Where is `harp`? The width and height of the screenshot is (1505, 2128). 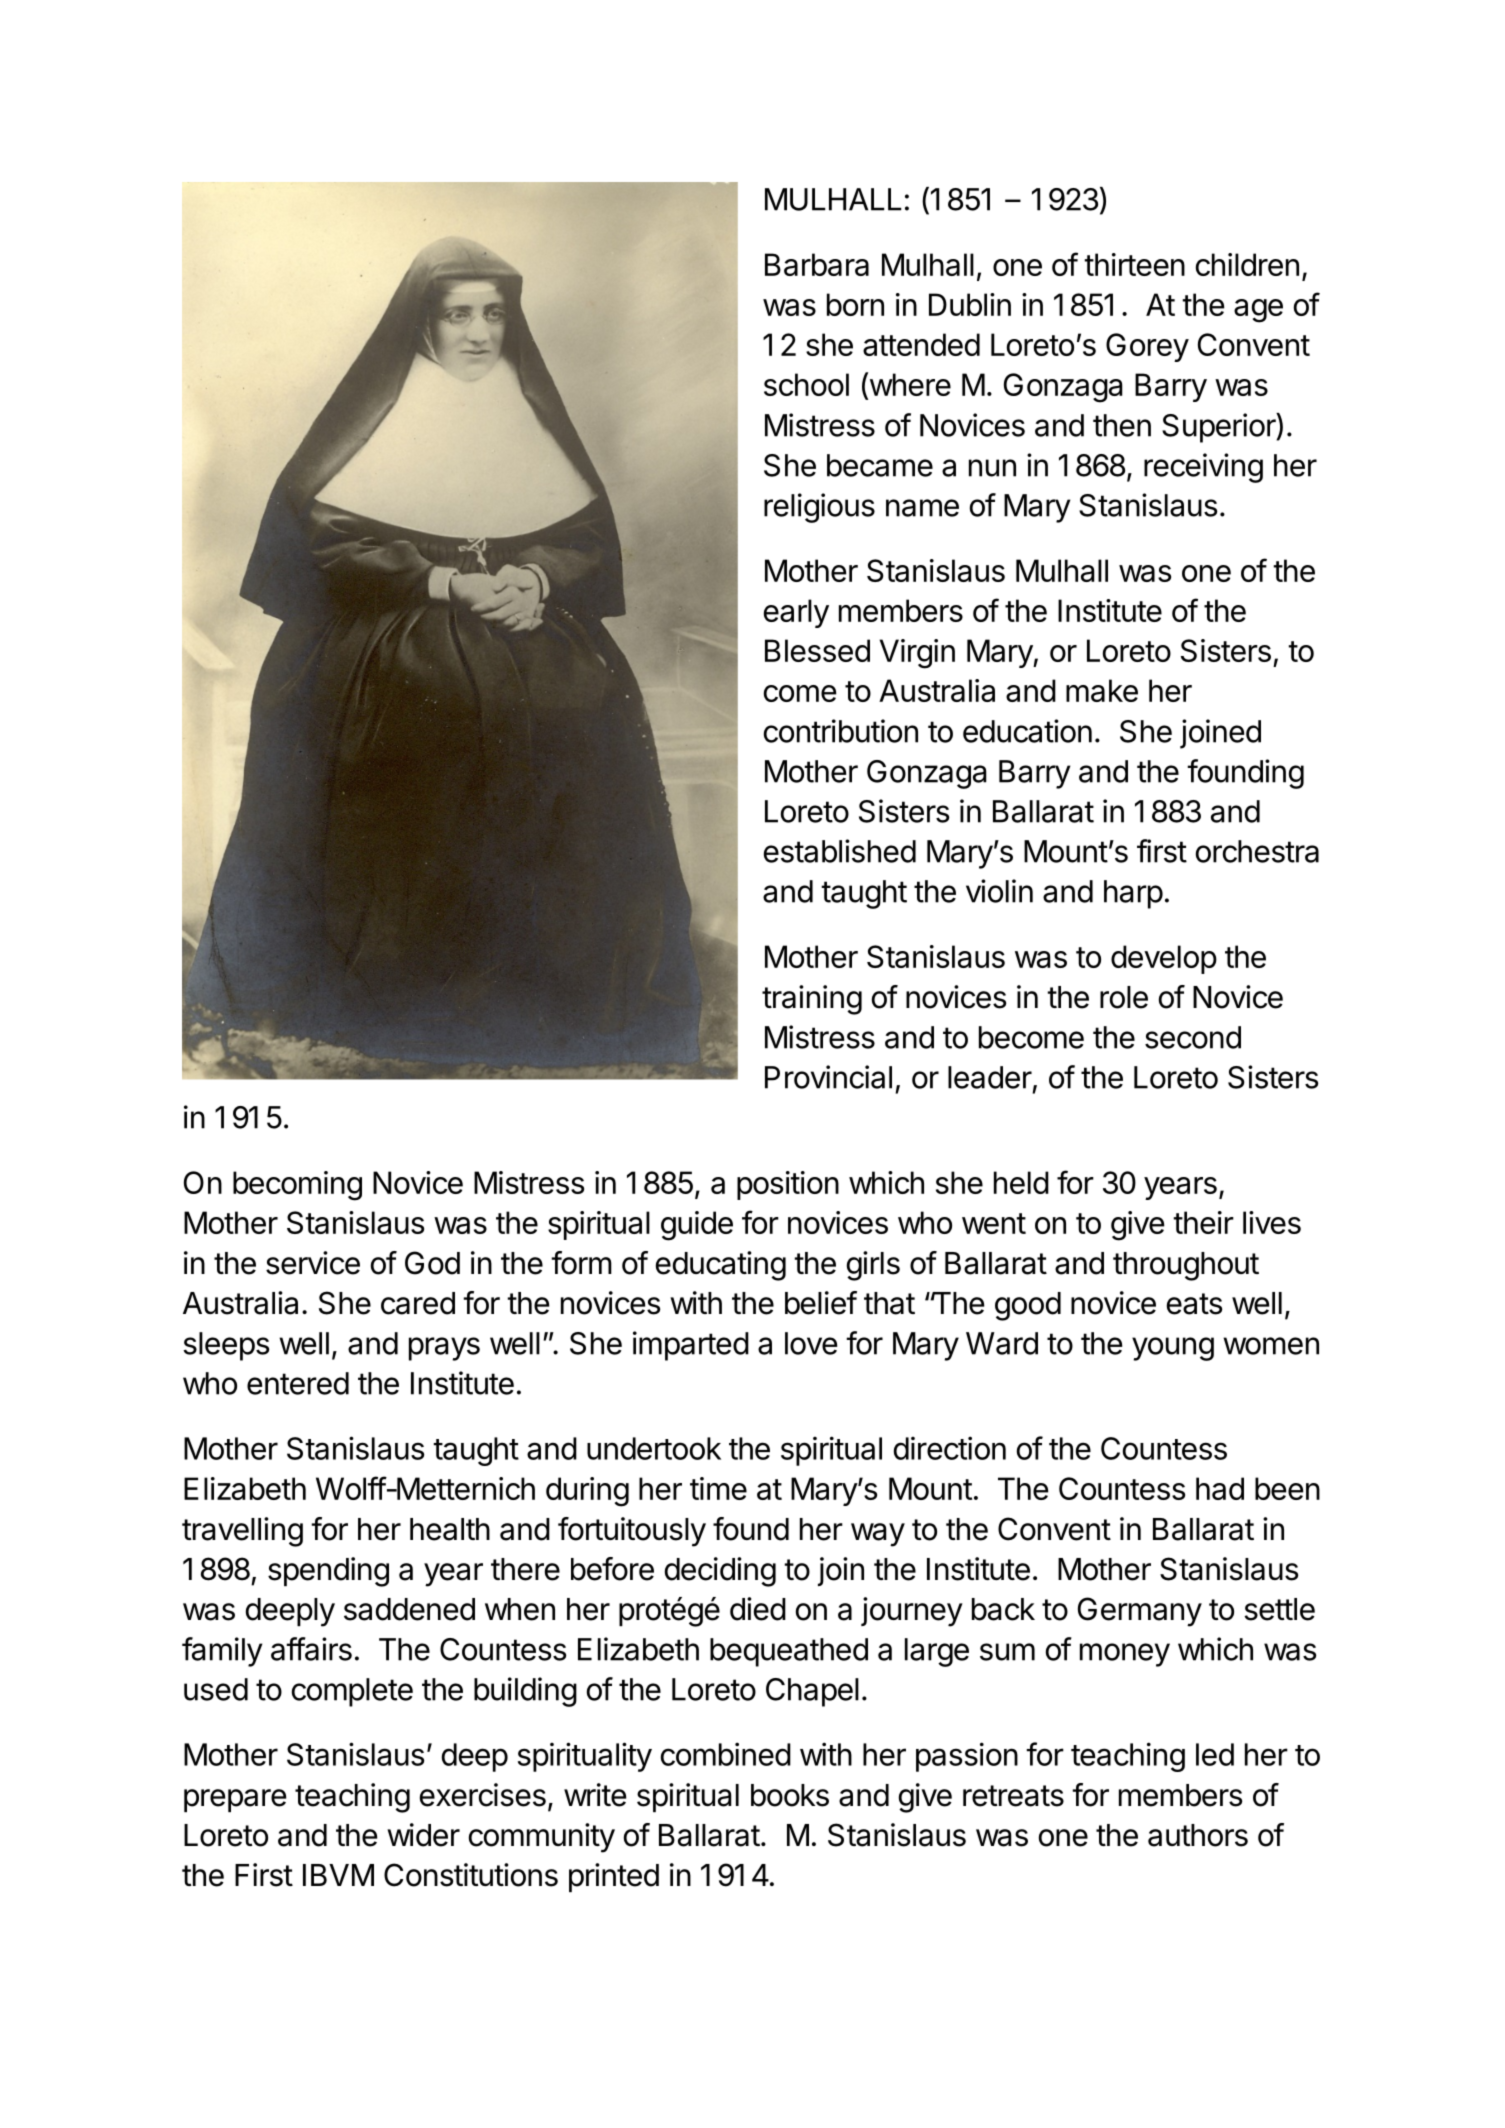 harp is located at coordinates (1133, 894).
